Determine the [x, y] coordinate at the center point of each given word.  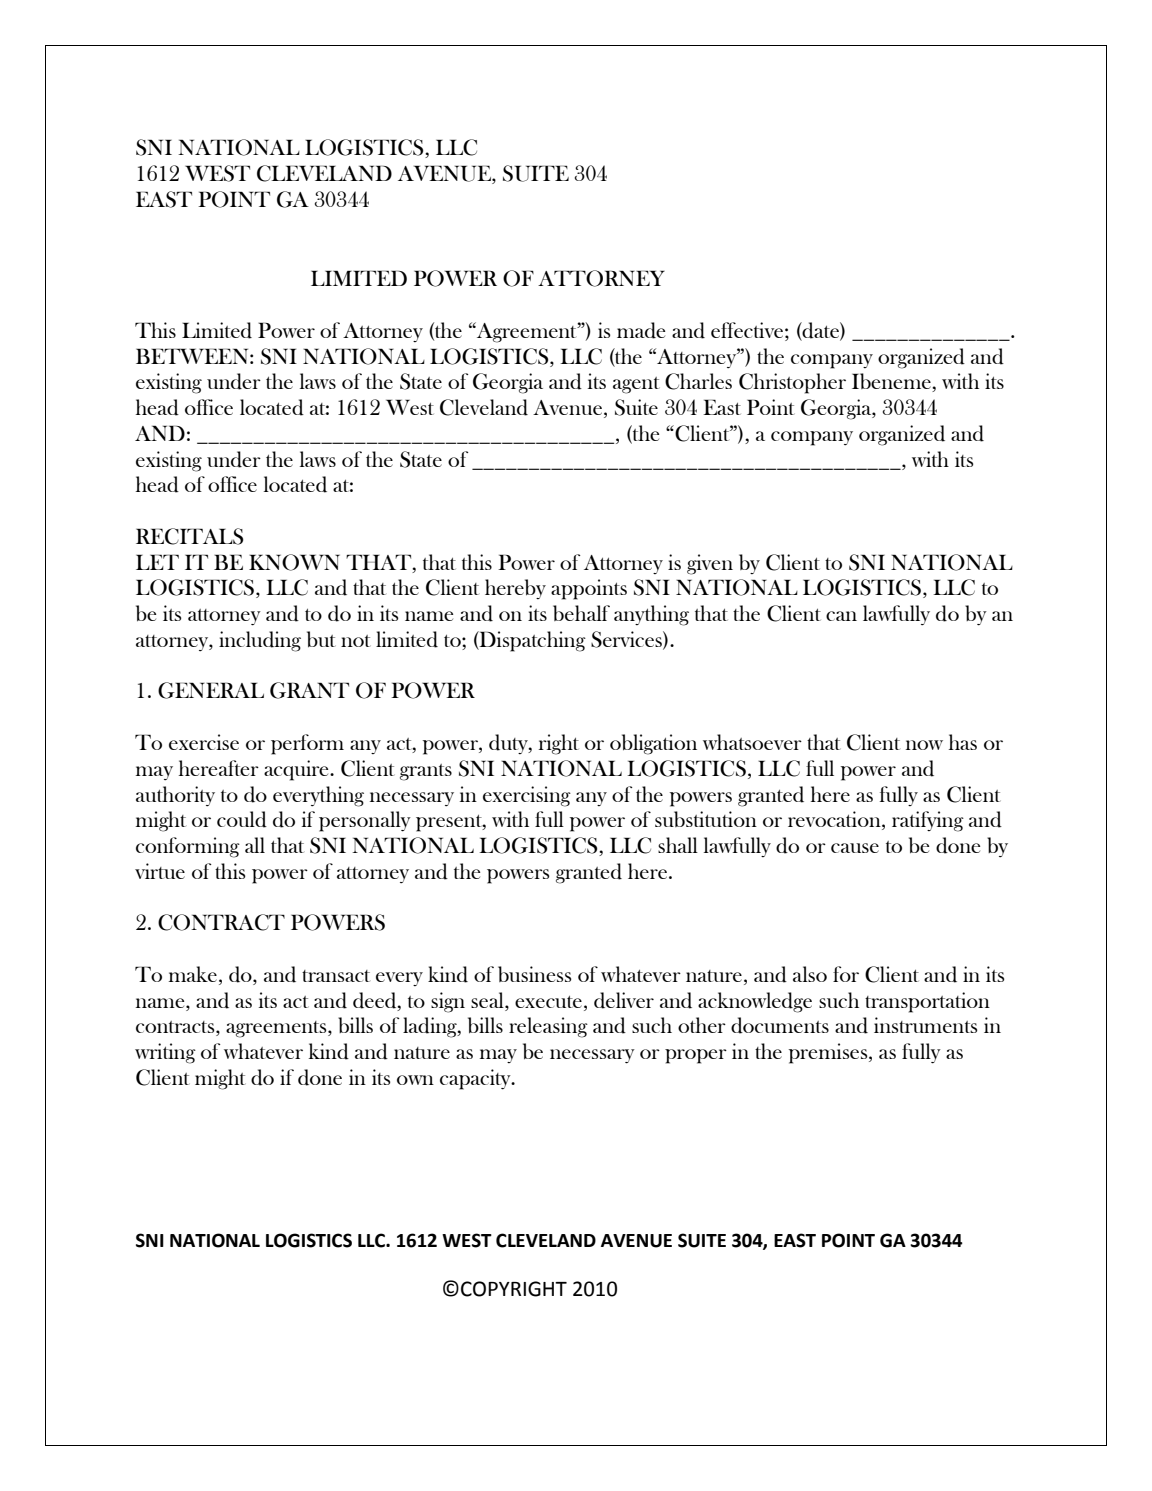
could [242, 819]
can [841, 616]
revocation [835, 820]
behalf [581, 613]
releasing [548, 1027]
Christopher [792, 383]
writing [165, 1053]
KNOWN [294, 562]
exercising [527, 796]
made [641, 330]
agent [636, 385]
